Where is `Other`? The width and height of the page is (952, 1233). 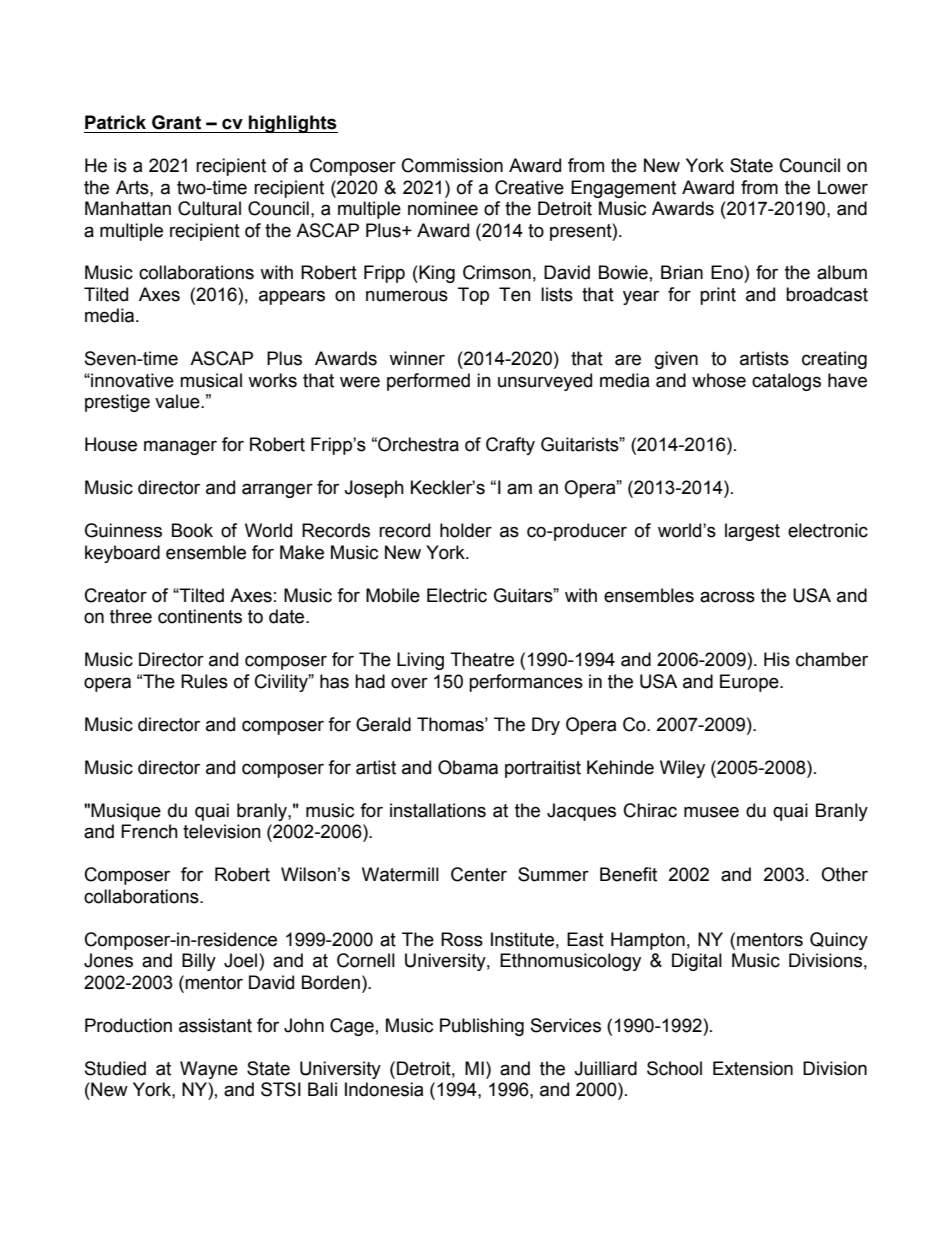 Other is located at coordinates (844, 874).
